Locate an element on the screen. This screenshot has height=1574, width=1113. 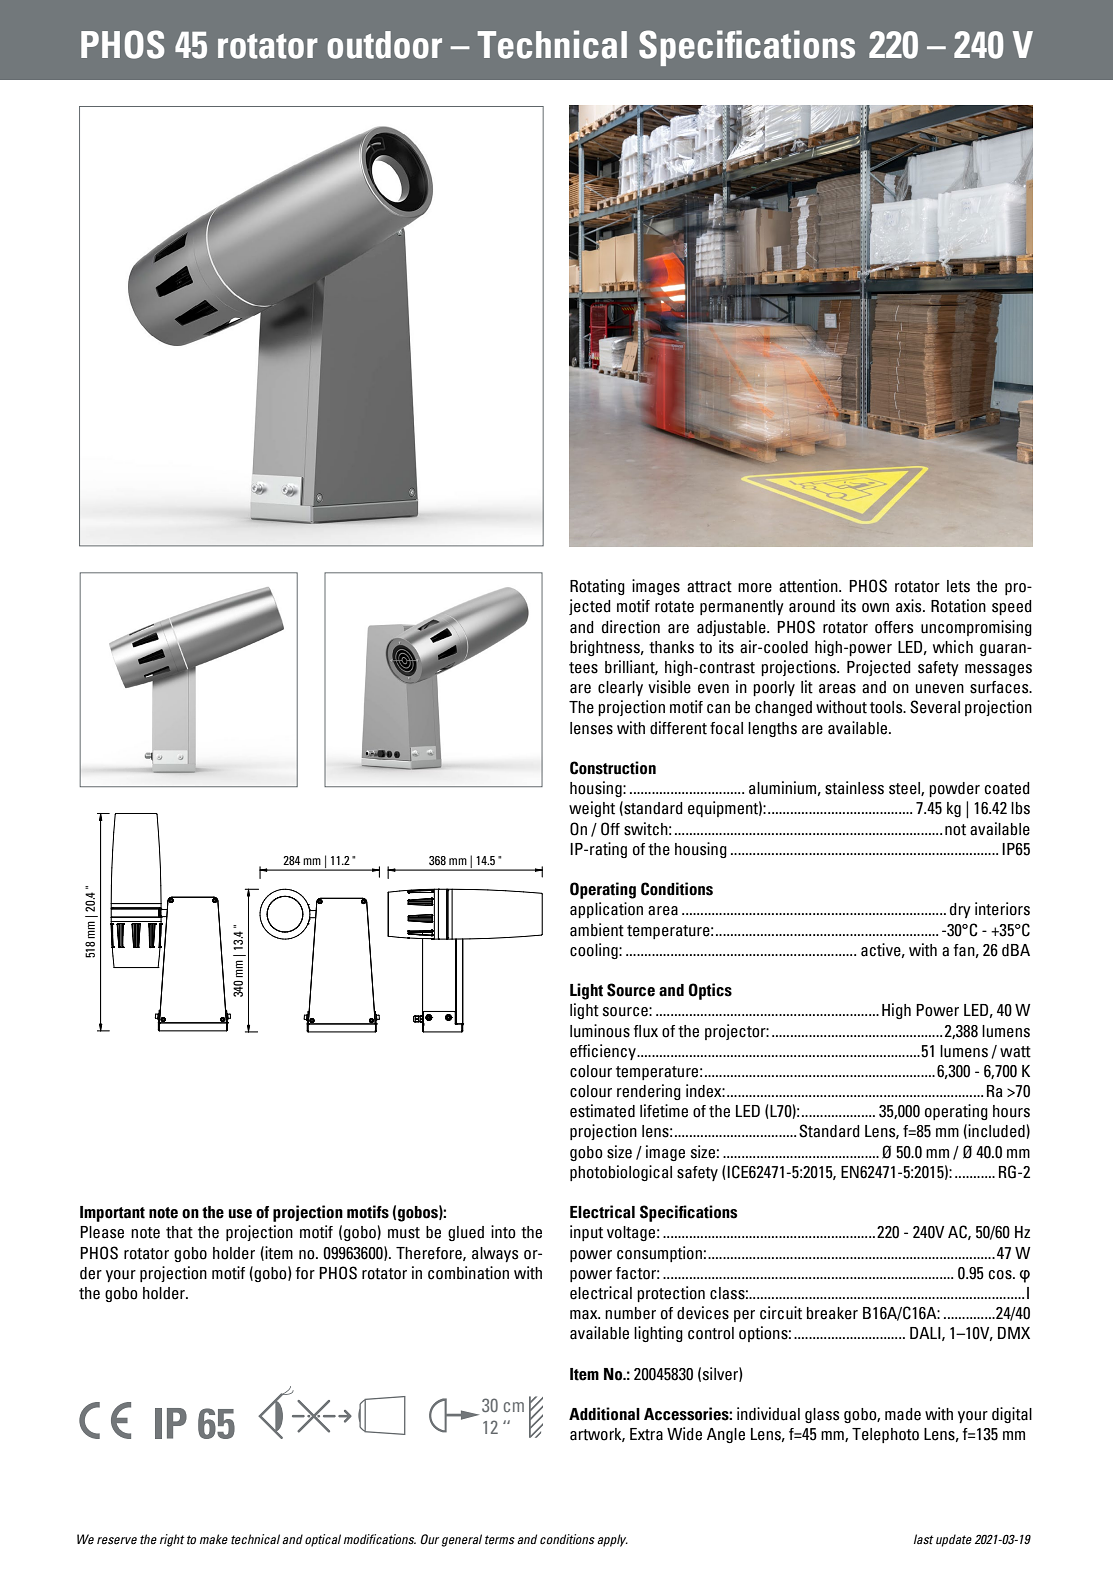
rotate is located at coordinates (674, 607).
